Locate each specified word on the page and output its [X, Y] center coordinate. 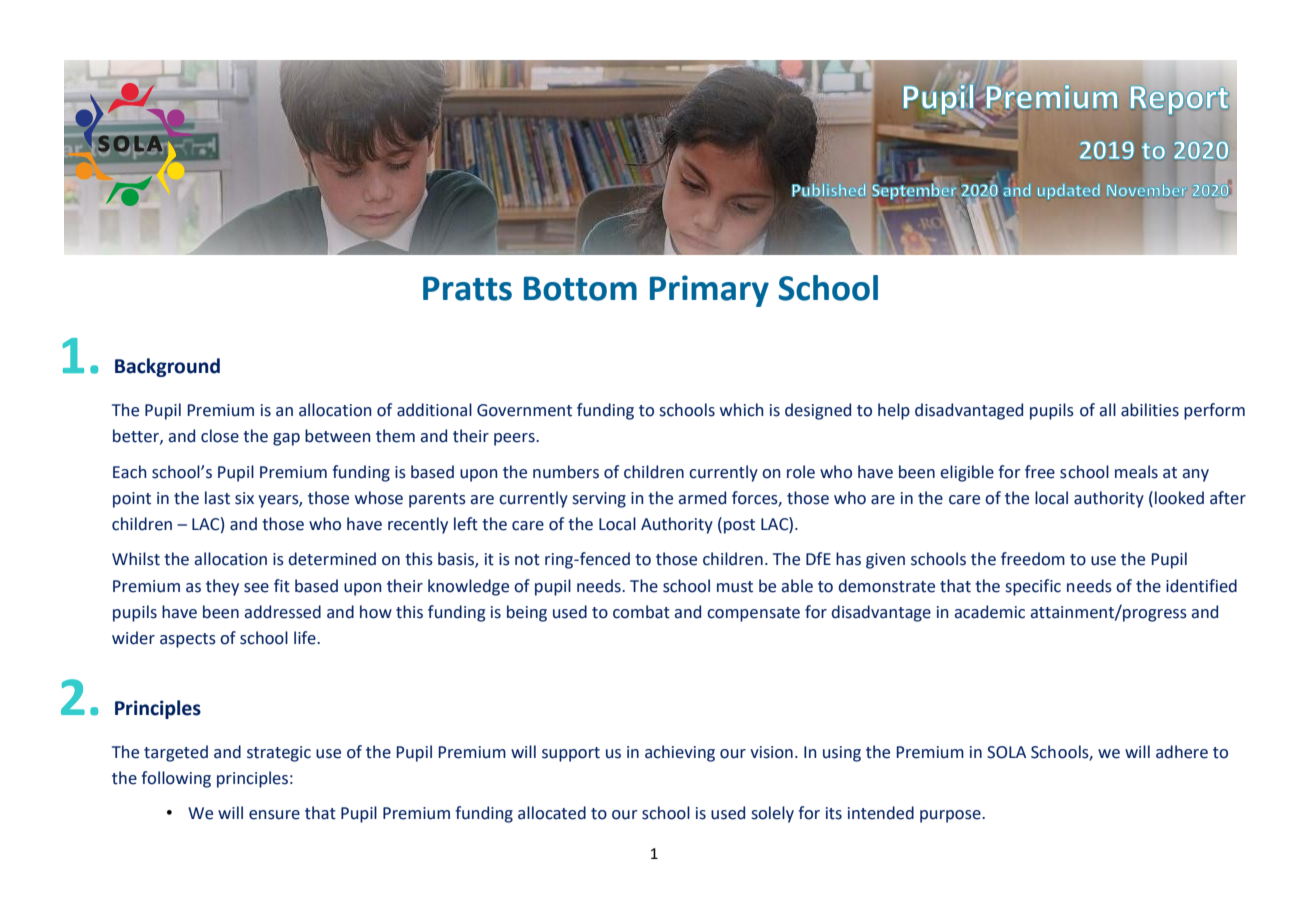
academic [989, 612]
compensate [753, 614]
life [306, 638]
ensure [274, 815]
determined [332, 559]
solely [773, 814]
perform [1214, 411]
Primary [709, 291]
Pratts [467, 288]
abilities [1150, 410]
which [742, 410]
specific [1033, 587]
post [739, 526]
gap [286, 439]
